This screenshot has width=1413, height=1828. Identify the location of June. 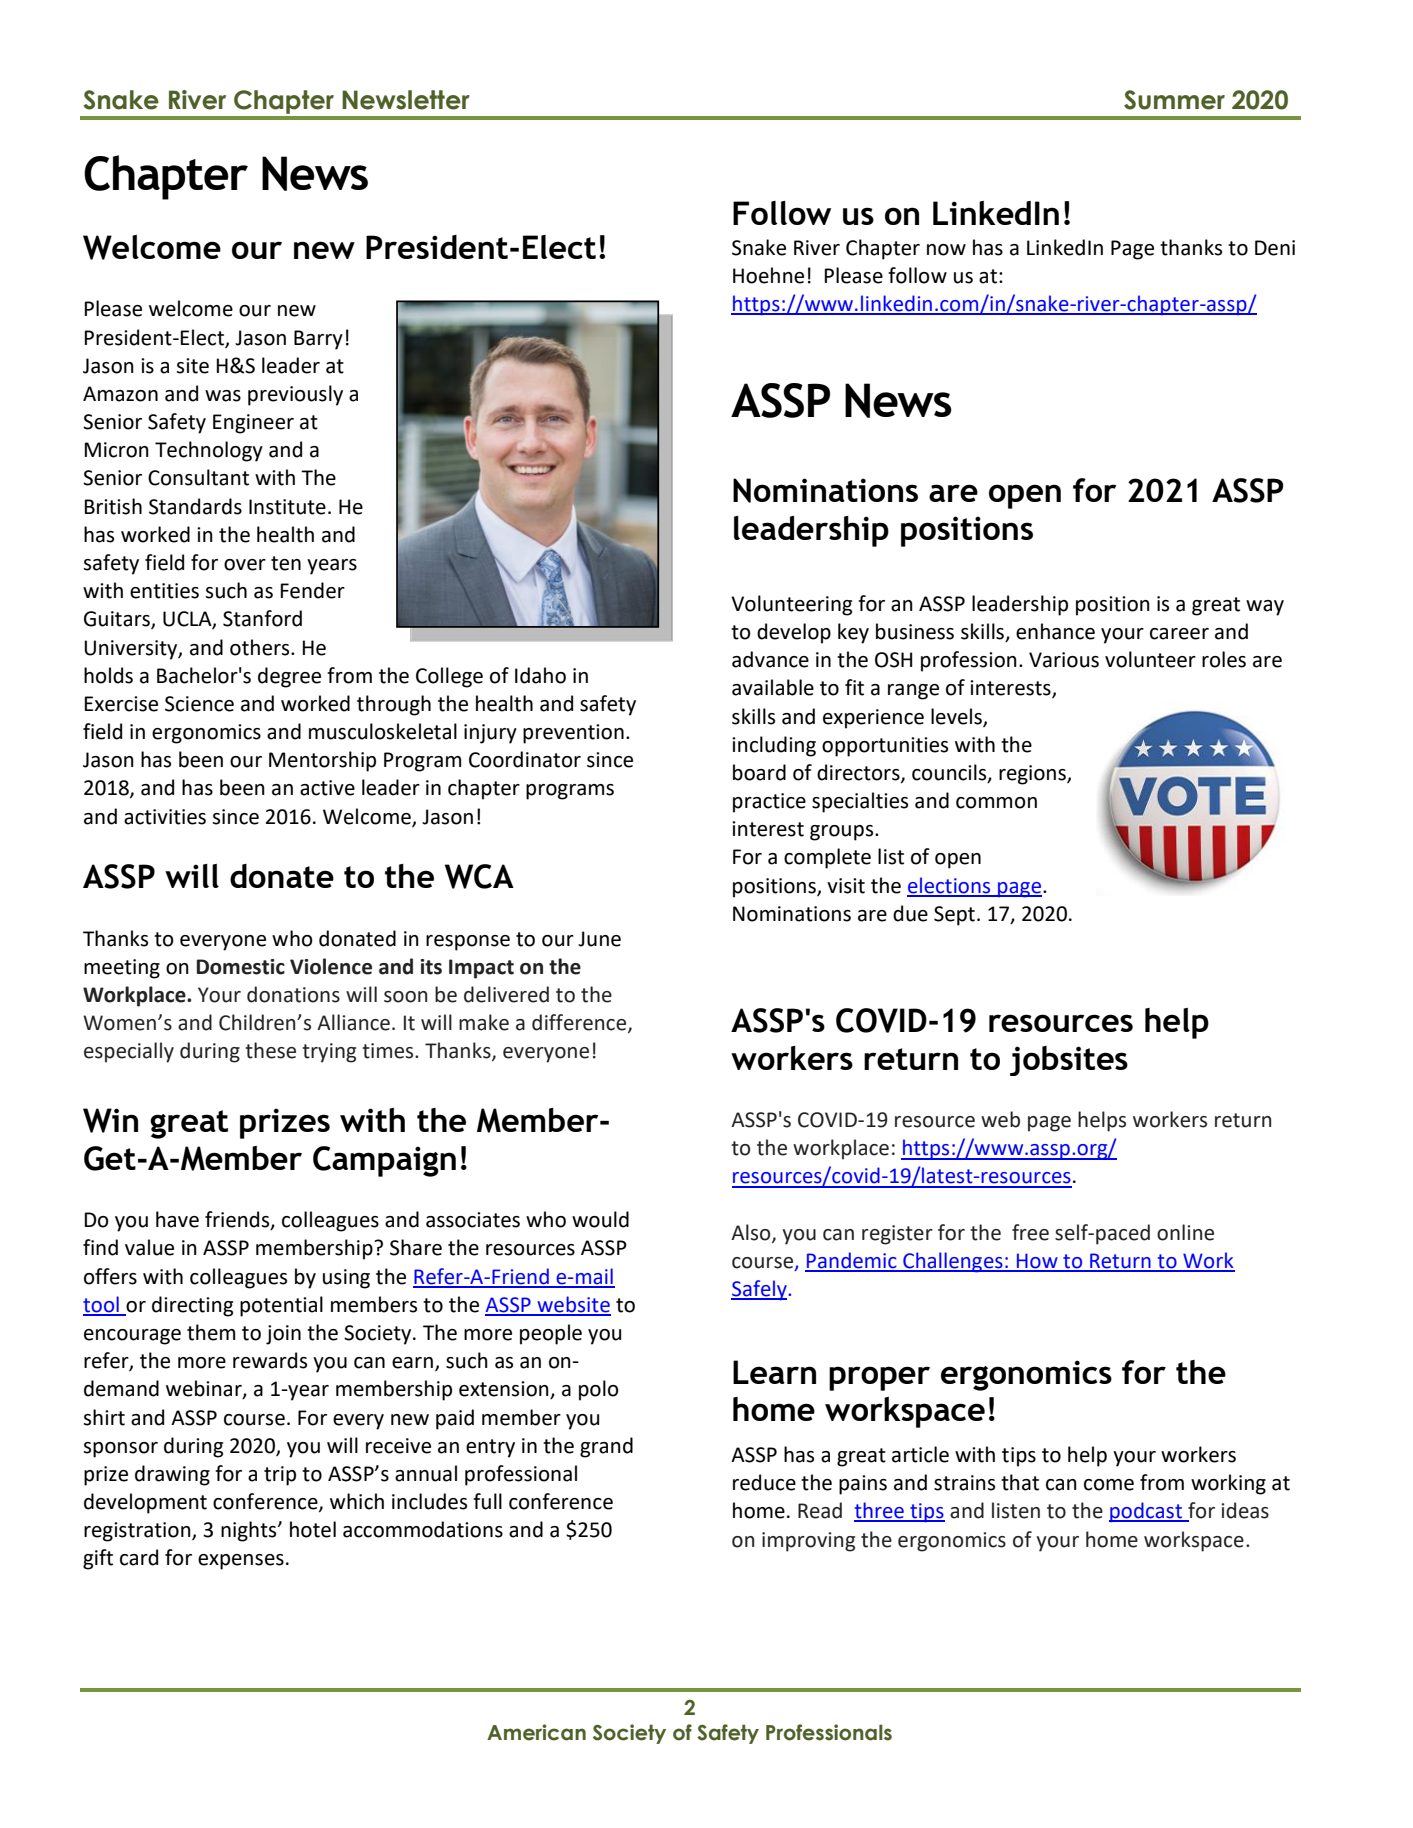
(599, 939).
